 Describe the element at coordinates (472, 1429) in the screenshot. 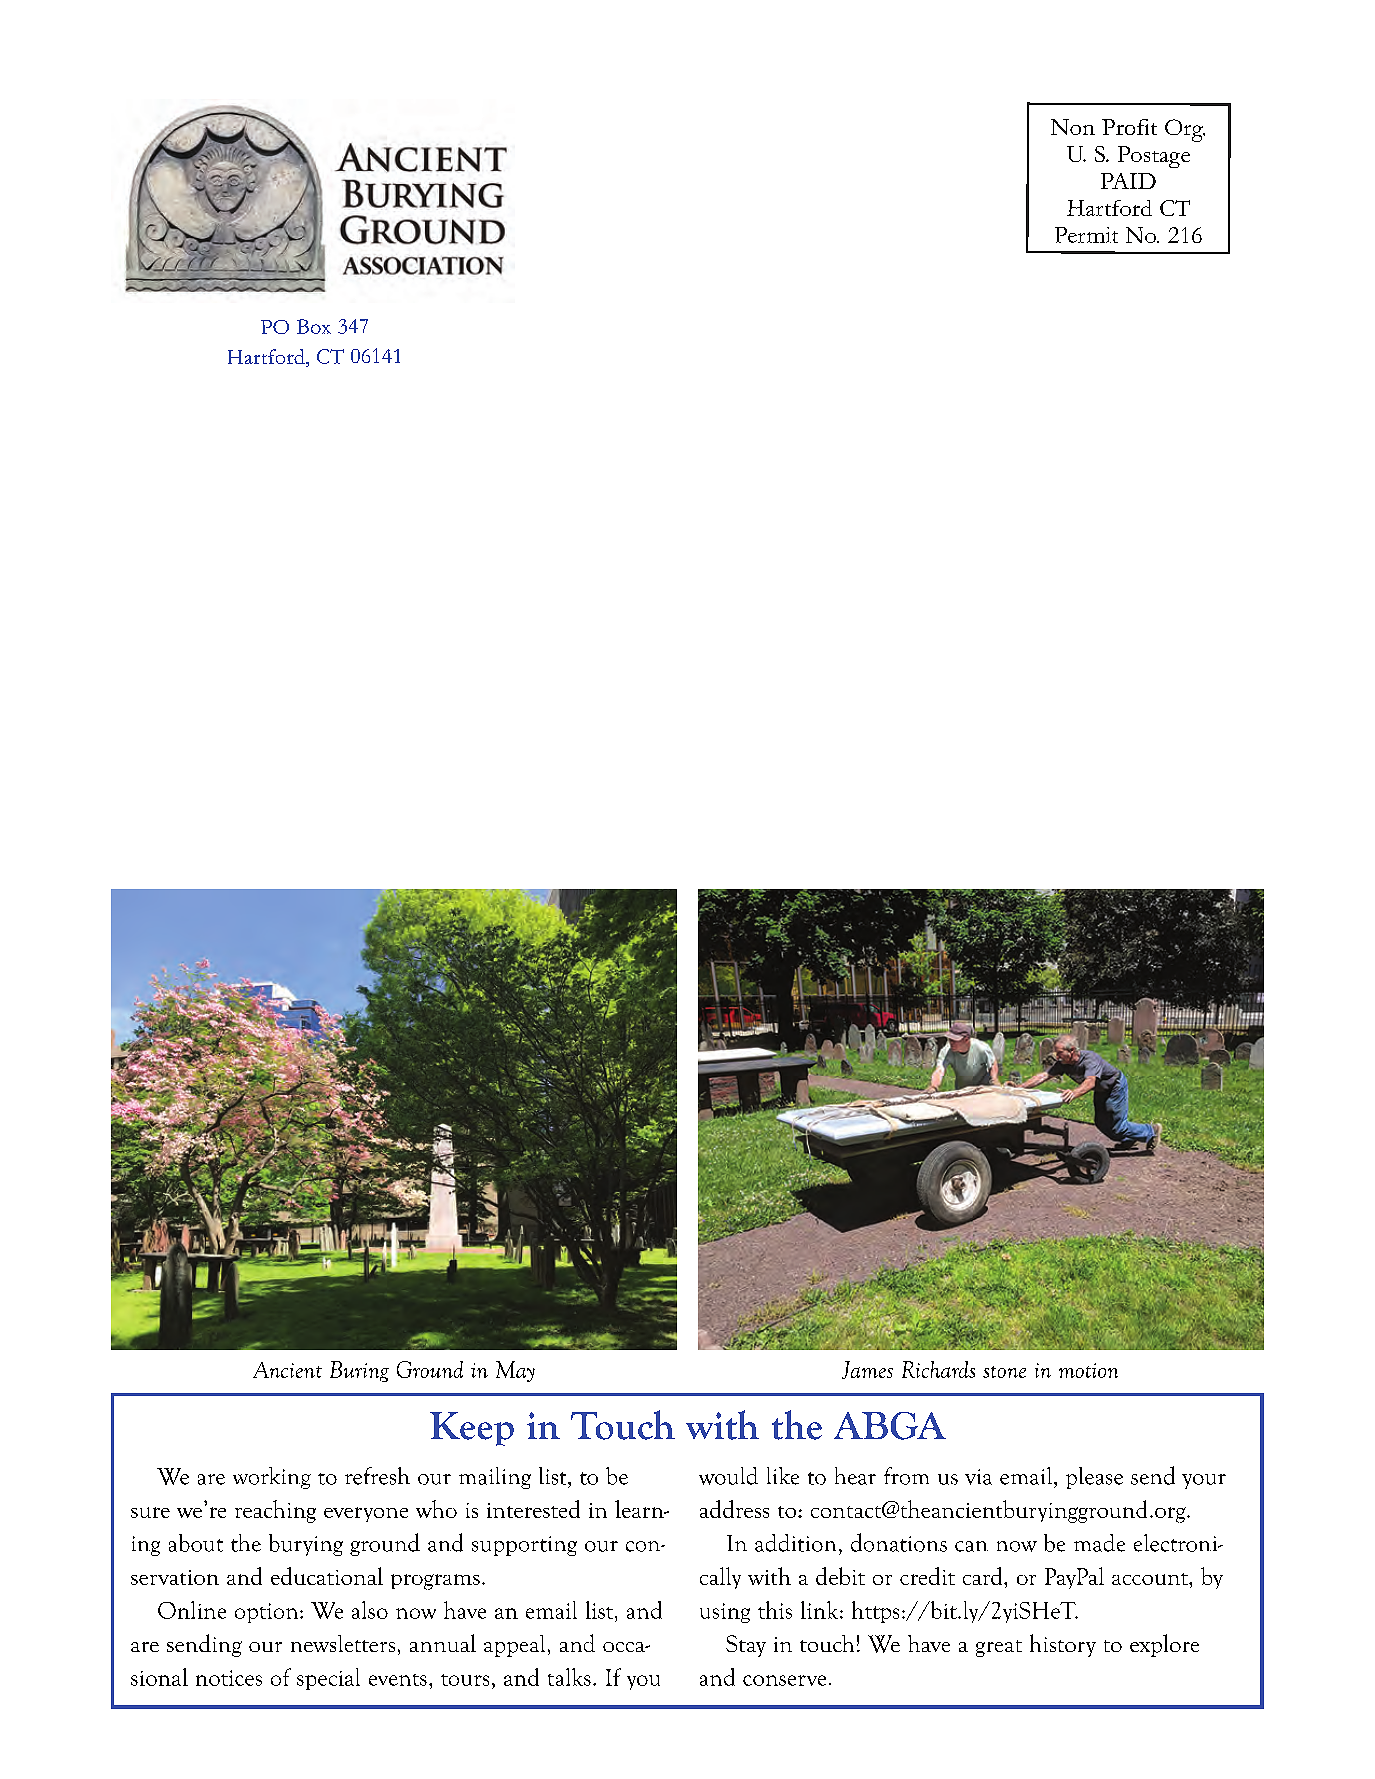

I see `Keep` at that location.
